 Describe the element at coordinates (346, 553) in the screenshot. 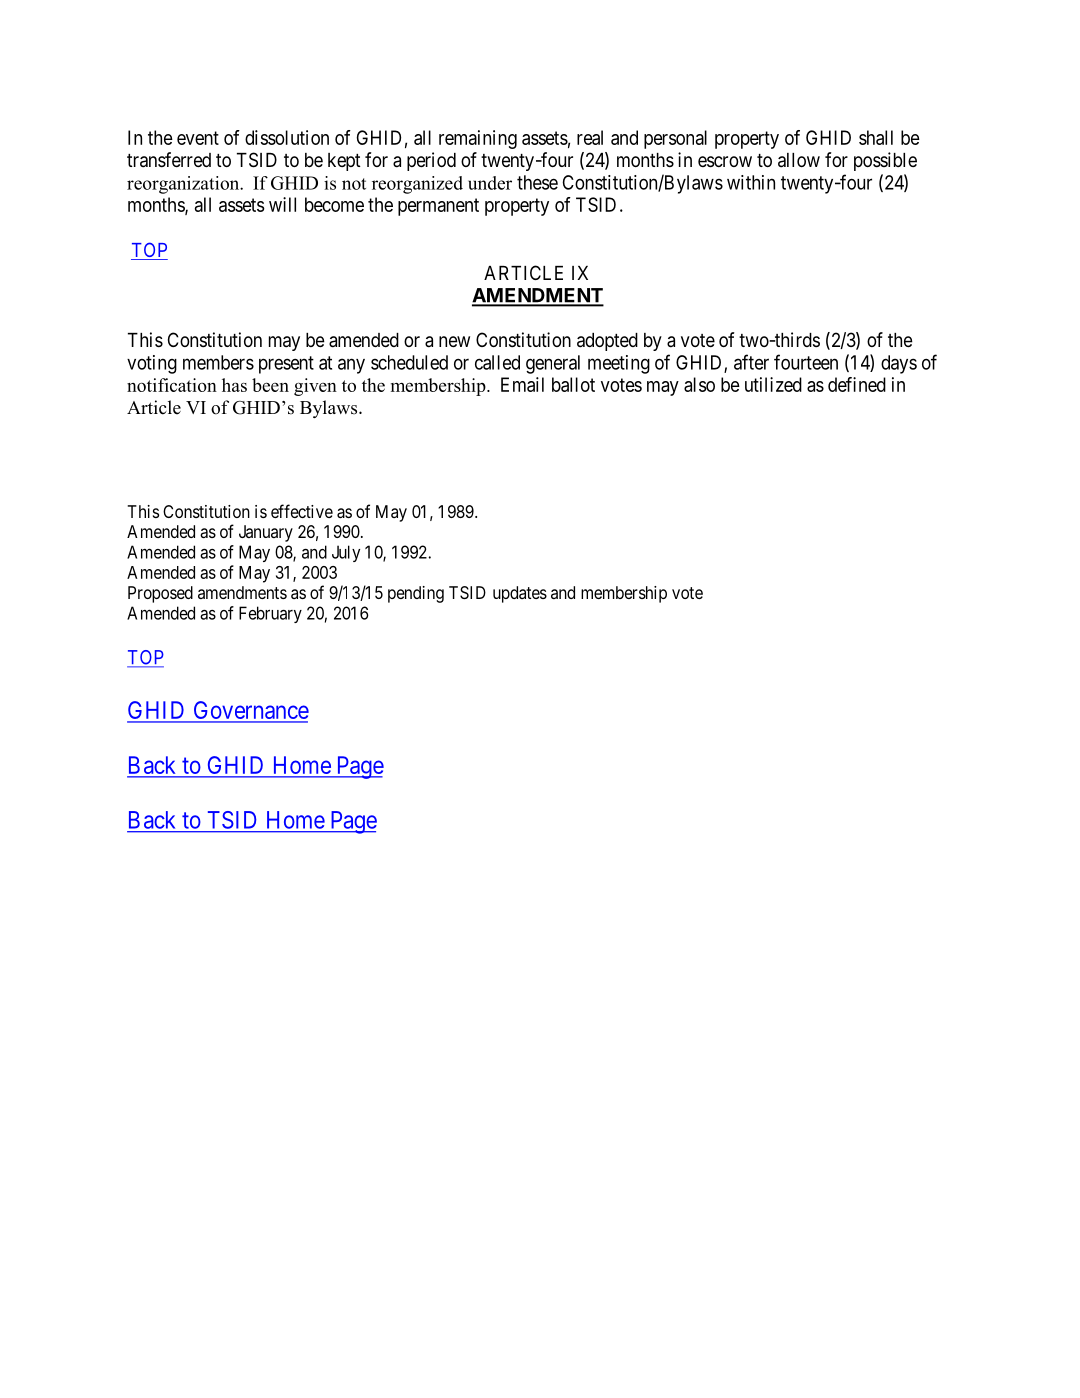

I see `July` at that location.
